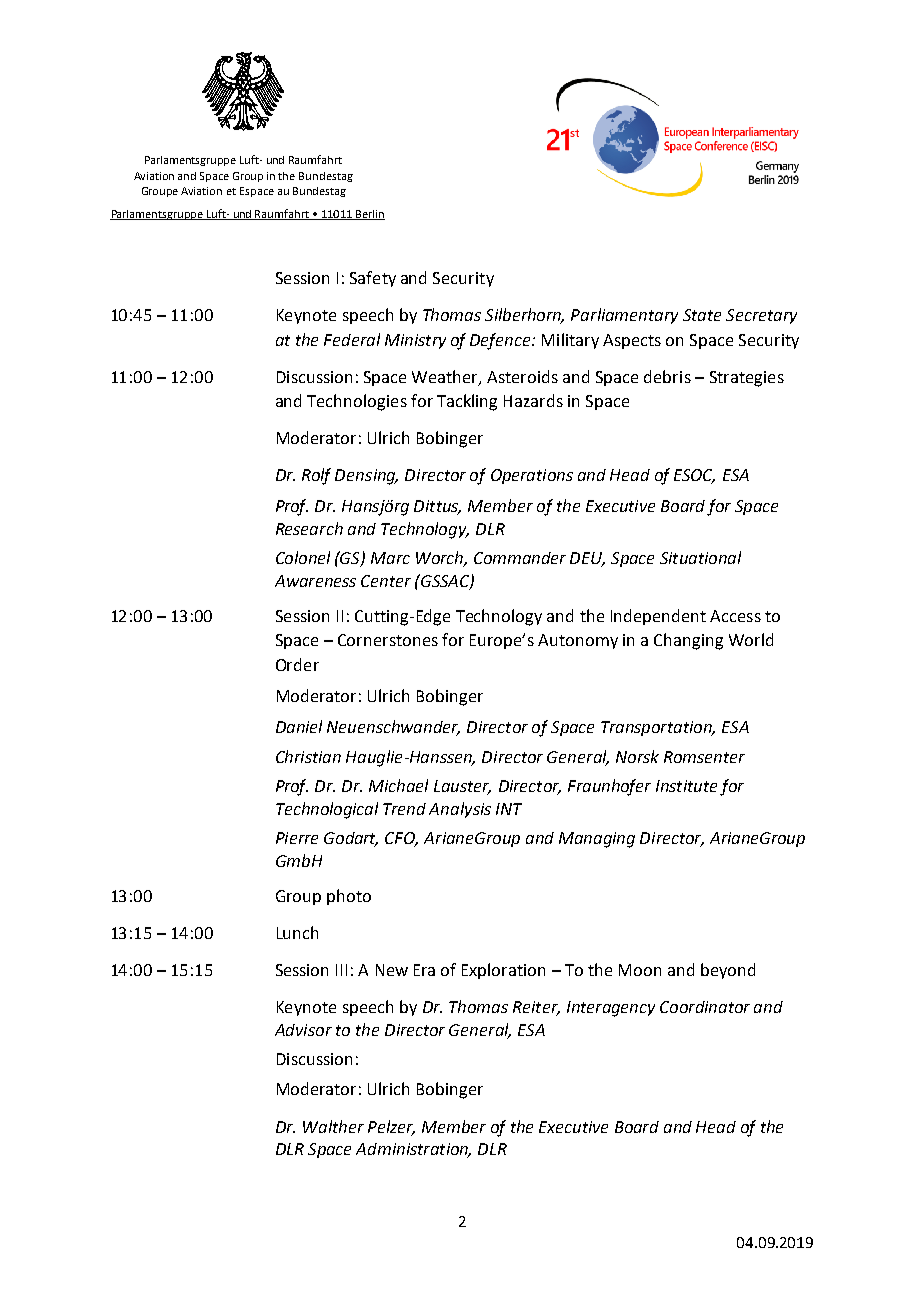  I want to click on Safety, so click(373, 279).
